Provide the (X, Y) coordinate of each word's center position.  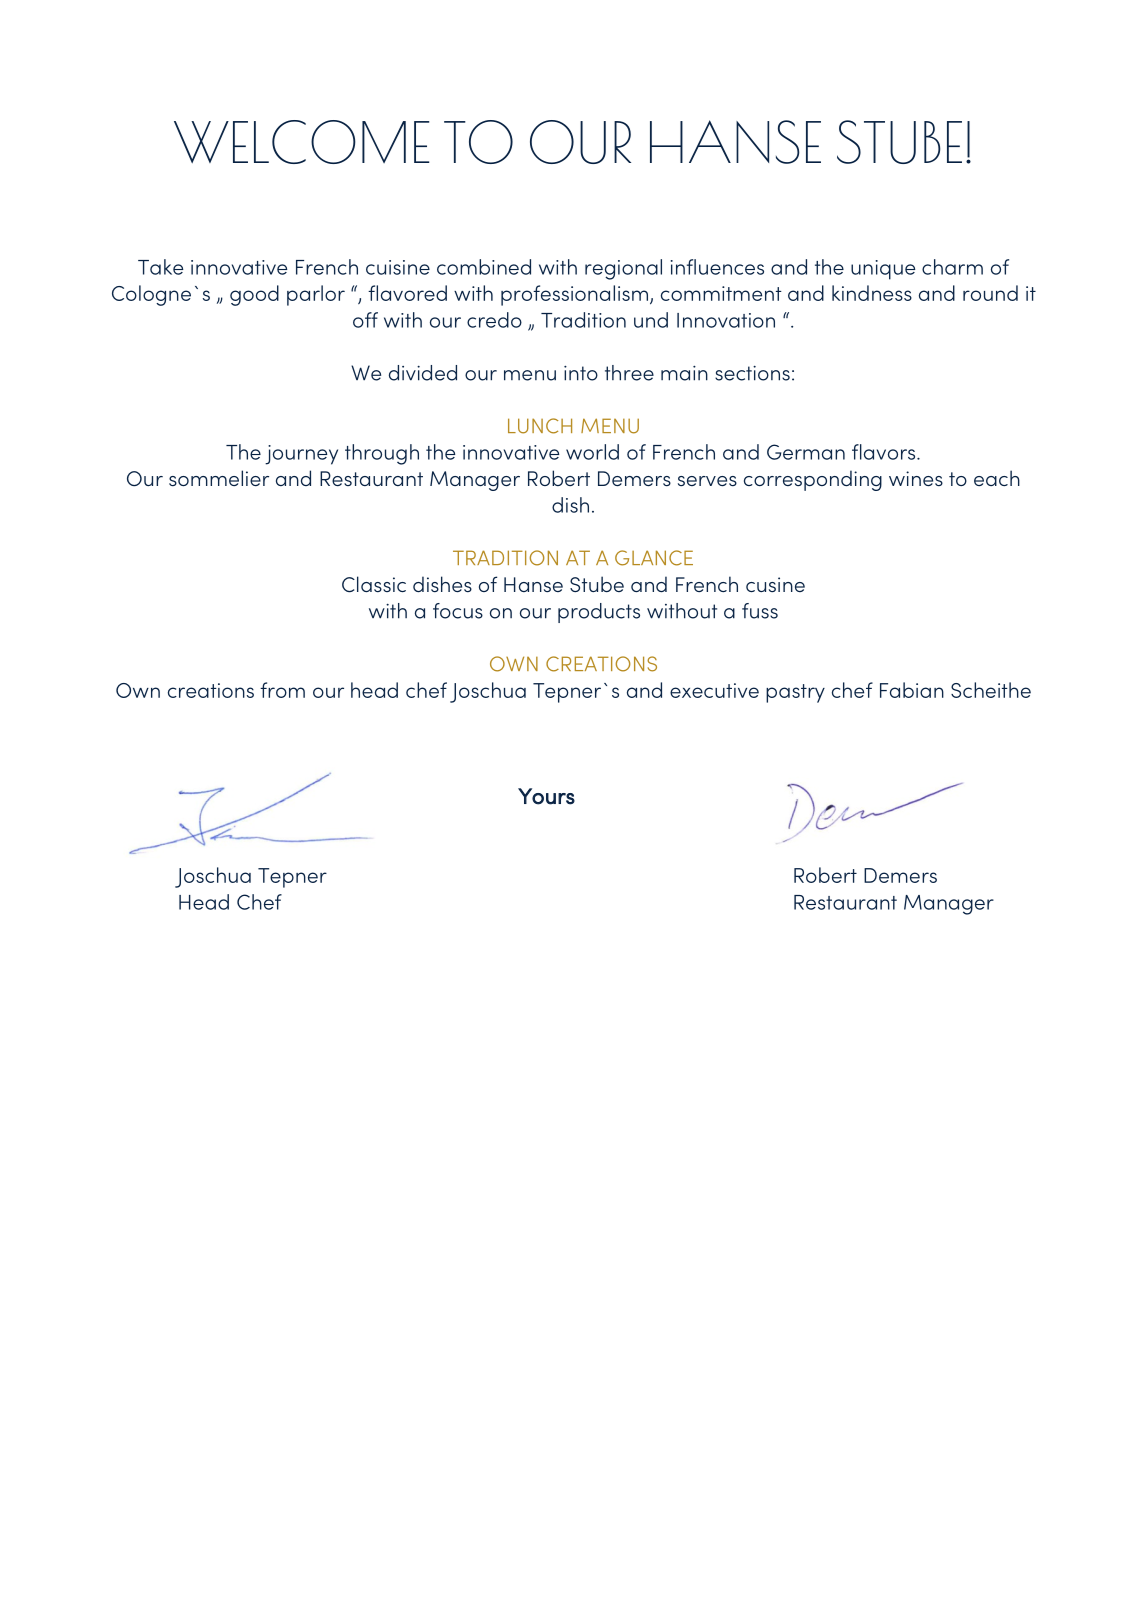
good (254, 295)
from (282, 690)
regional (623, 269)
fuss (760, 611)
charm (952, 267)
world (592, 452)
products (599, 613)
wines (916, 478)
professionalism (576, 295)
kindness (872, 293)
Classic (374, 584)
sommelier (219, 478)
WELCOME (302, 142)
